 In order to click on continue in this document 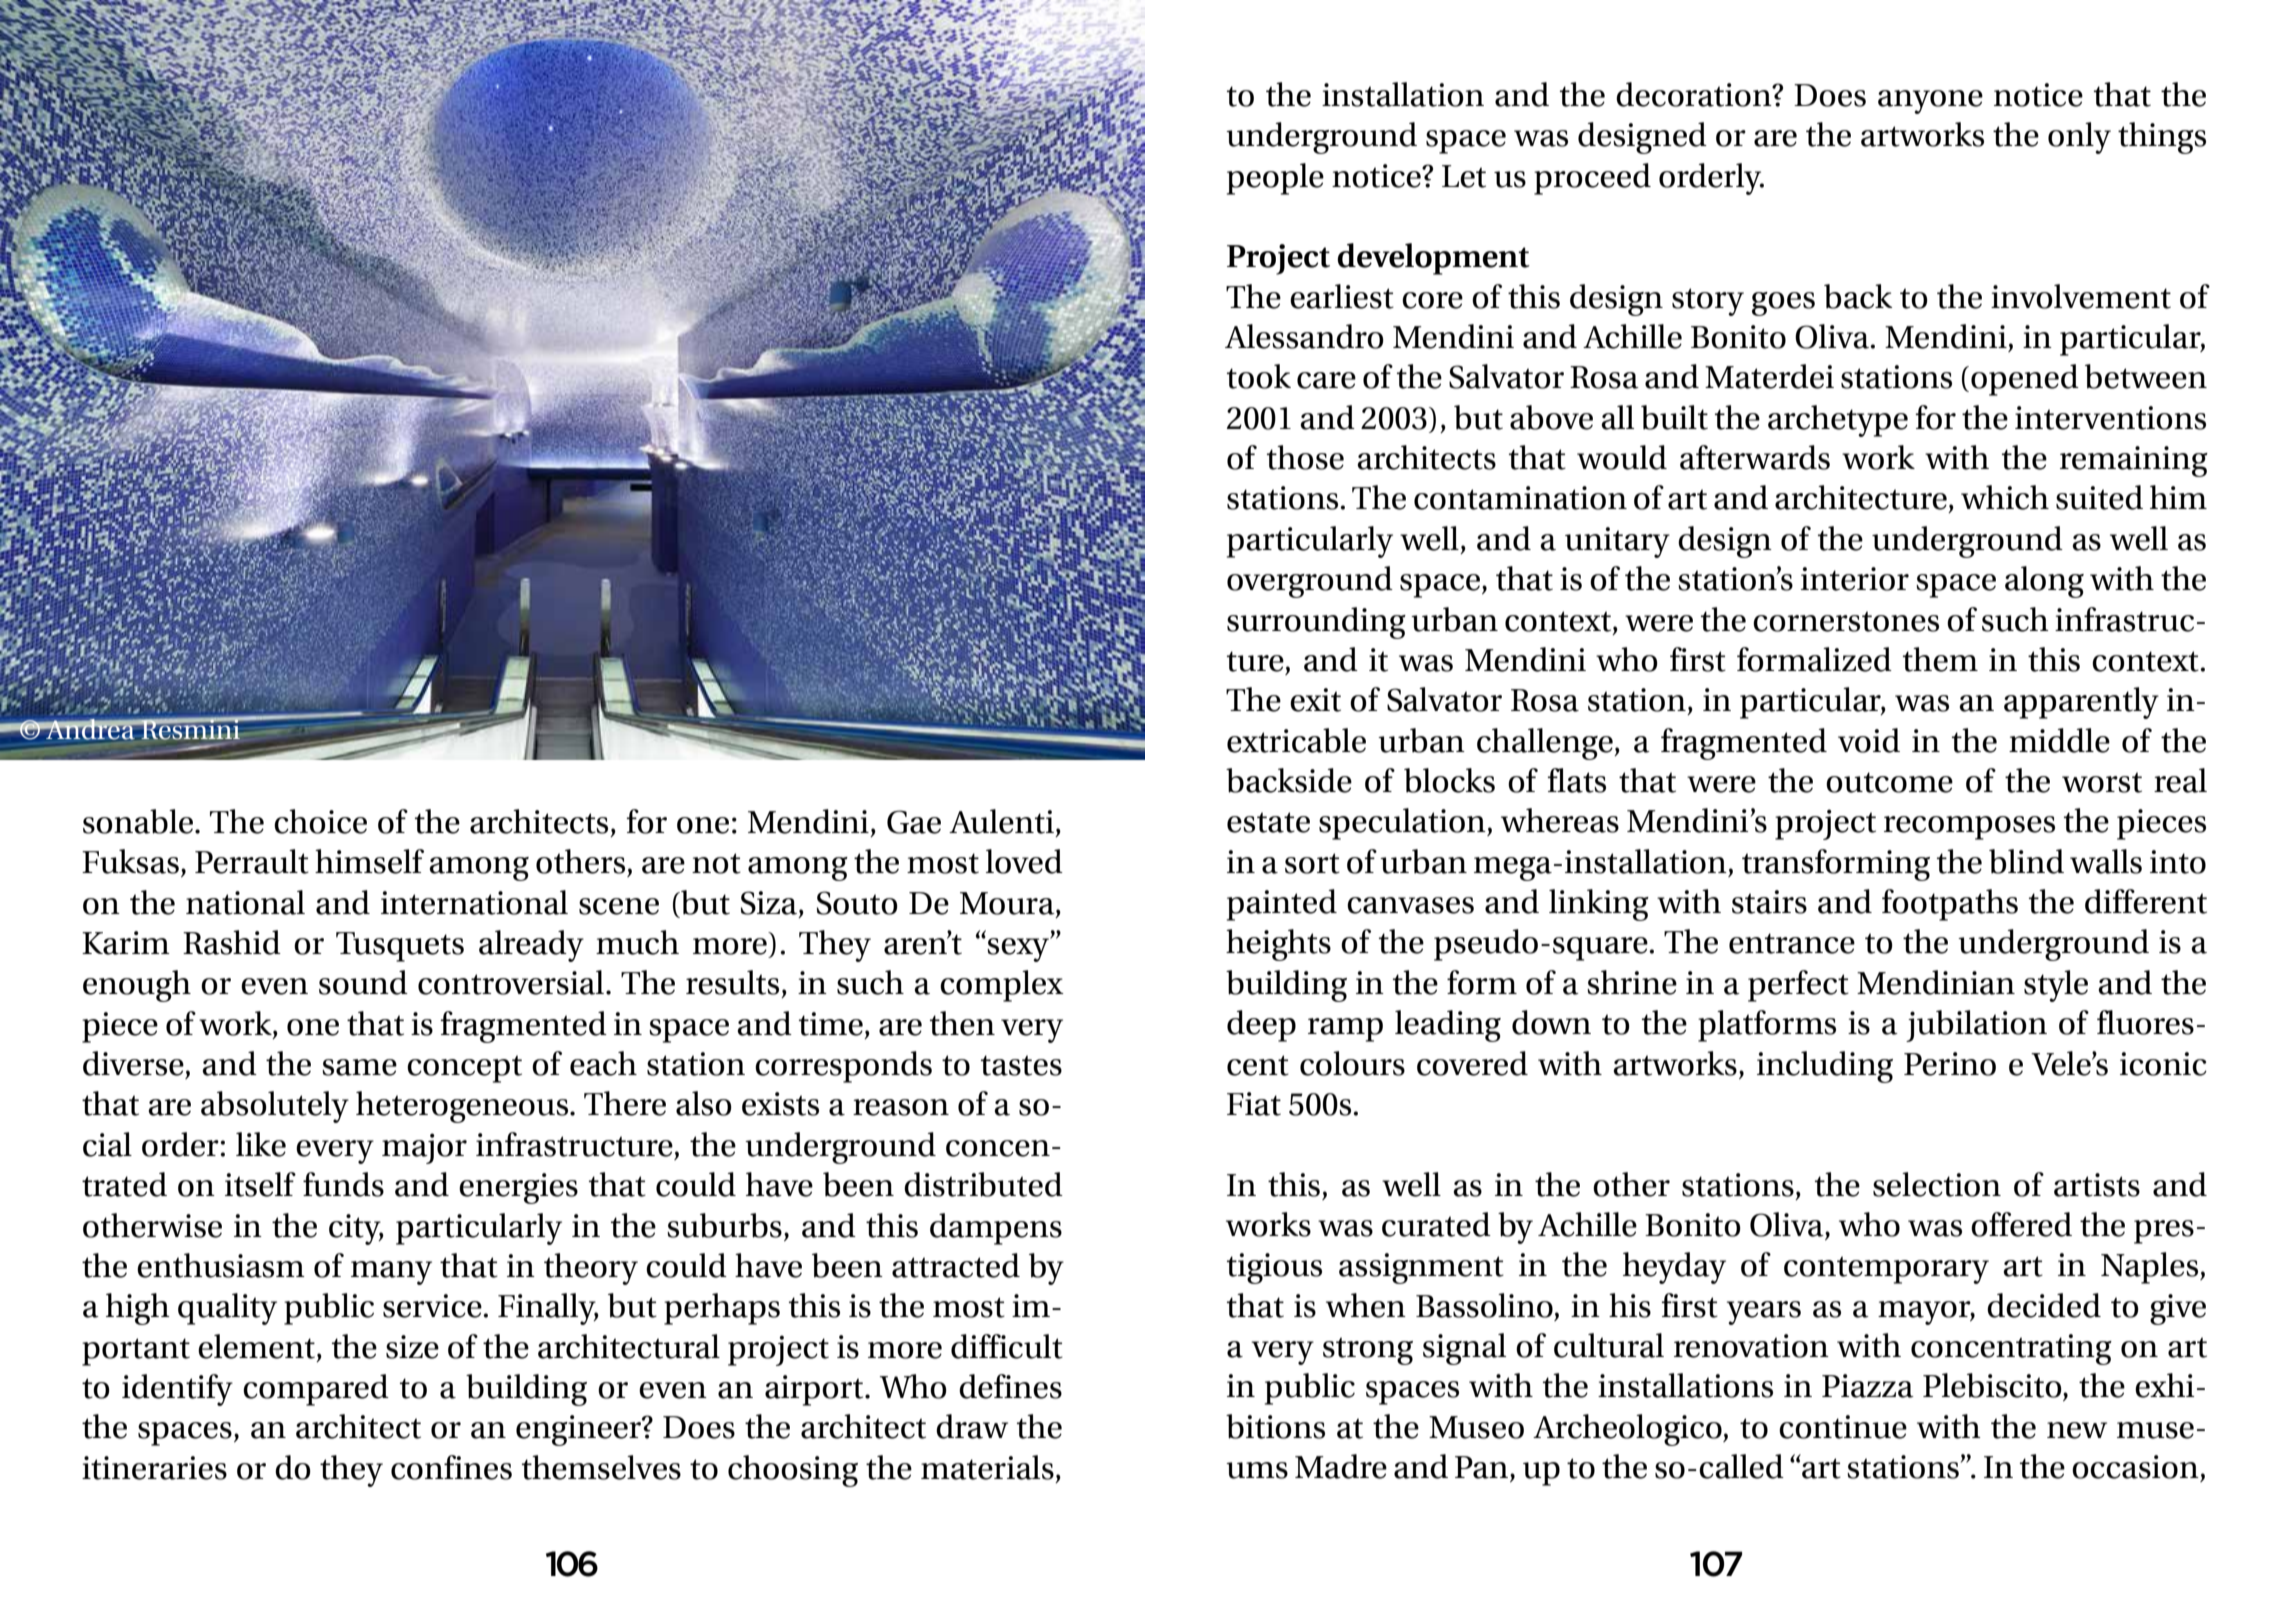, I will do `click(1843, 1427)`.
